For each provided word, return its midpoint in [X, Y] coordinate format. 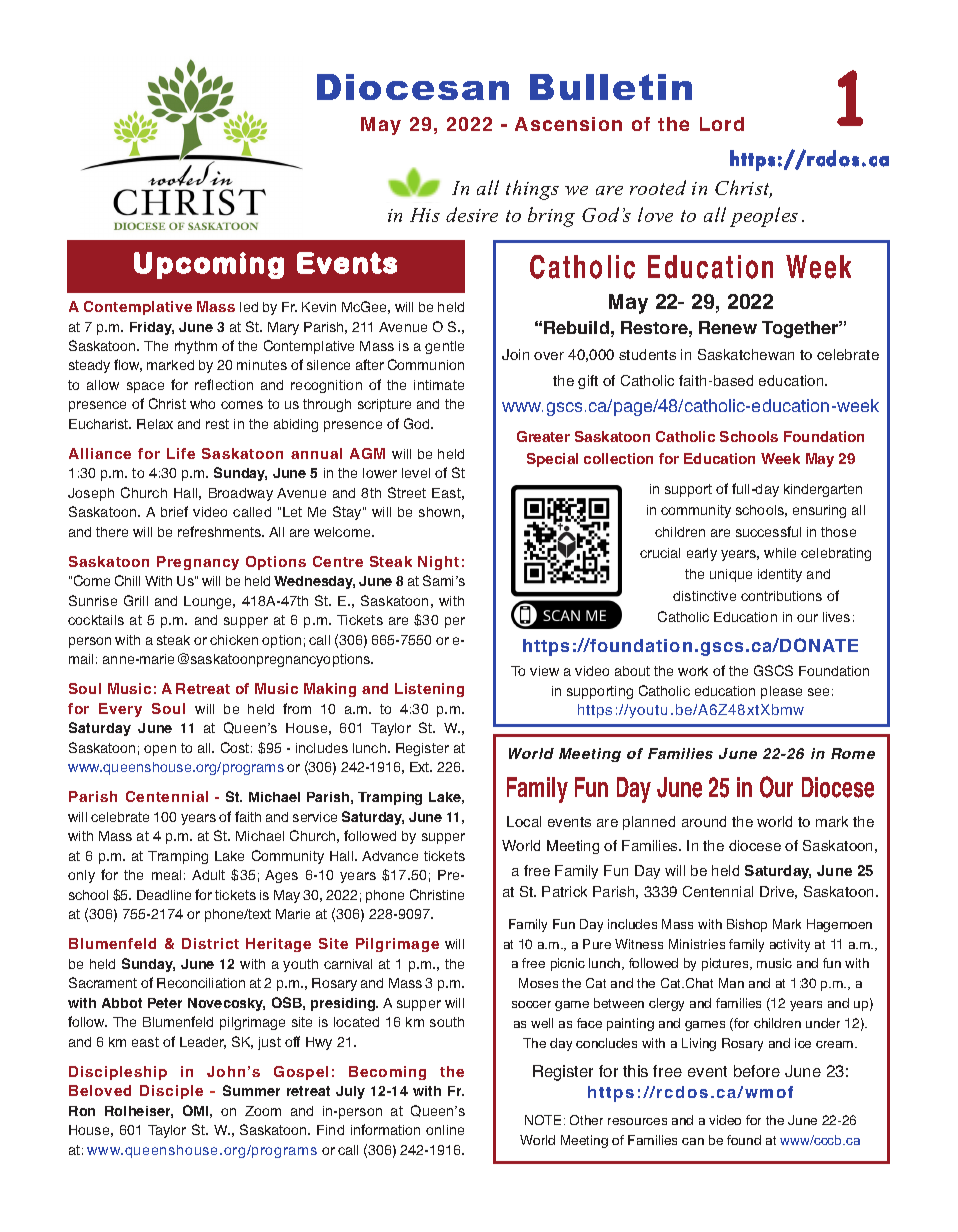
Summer [251, 1090]
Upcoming [209, 265]
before [757, 1071]
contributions [781, 596]
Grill [136, 600]
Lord [722, 124]
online [445, 1130]
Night [438, 563]
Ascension [568, 124]
